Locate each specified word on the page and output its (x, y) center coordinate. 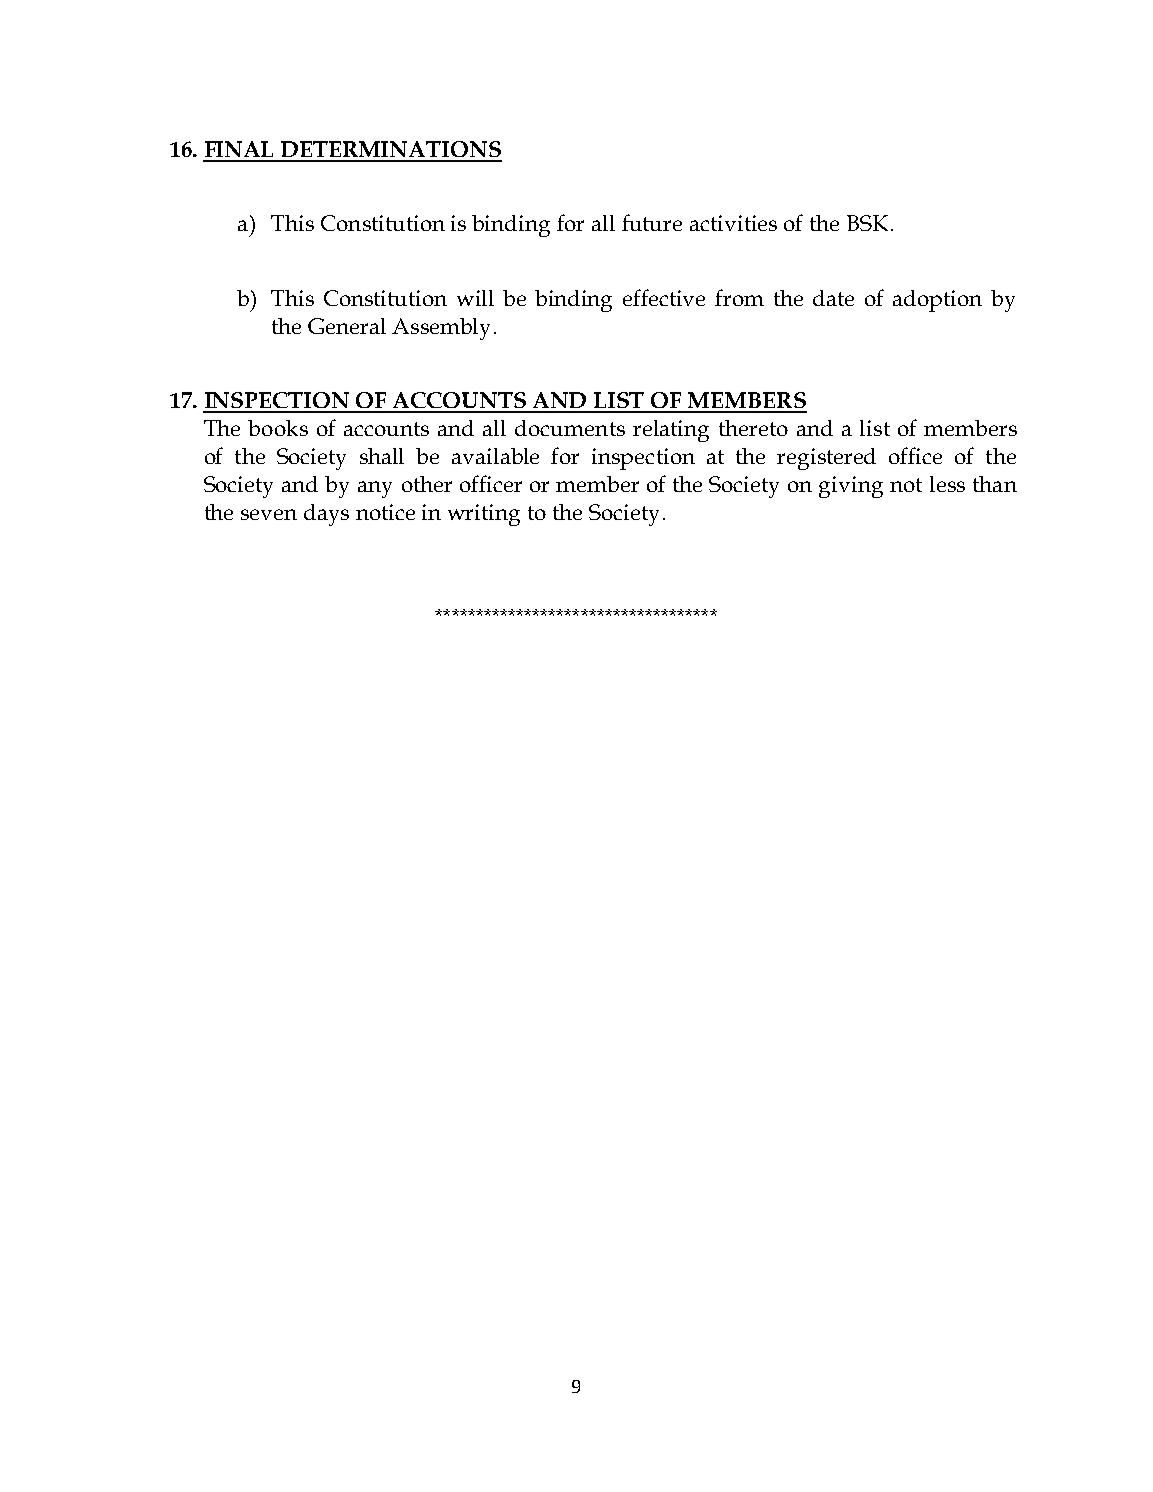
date (833, 298)
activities (733, 223)
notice (385, 512)
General (347, 326)
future (652, 222)
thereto (753, 428)
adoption (937, 301)
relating (671, 431)
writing (484, 515)
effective (664, 297)
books (278, 428)
